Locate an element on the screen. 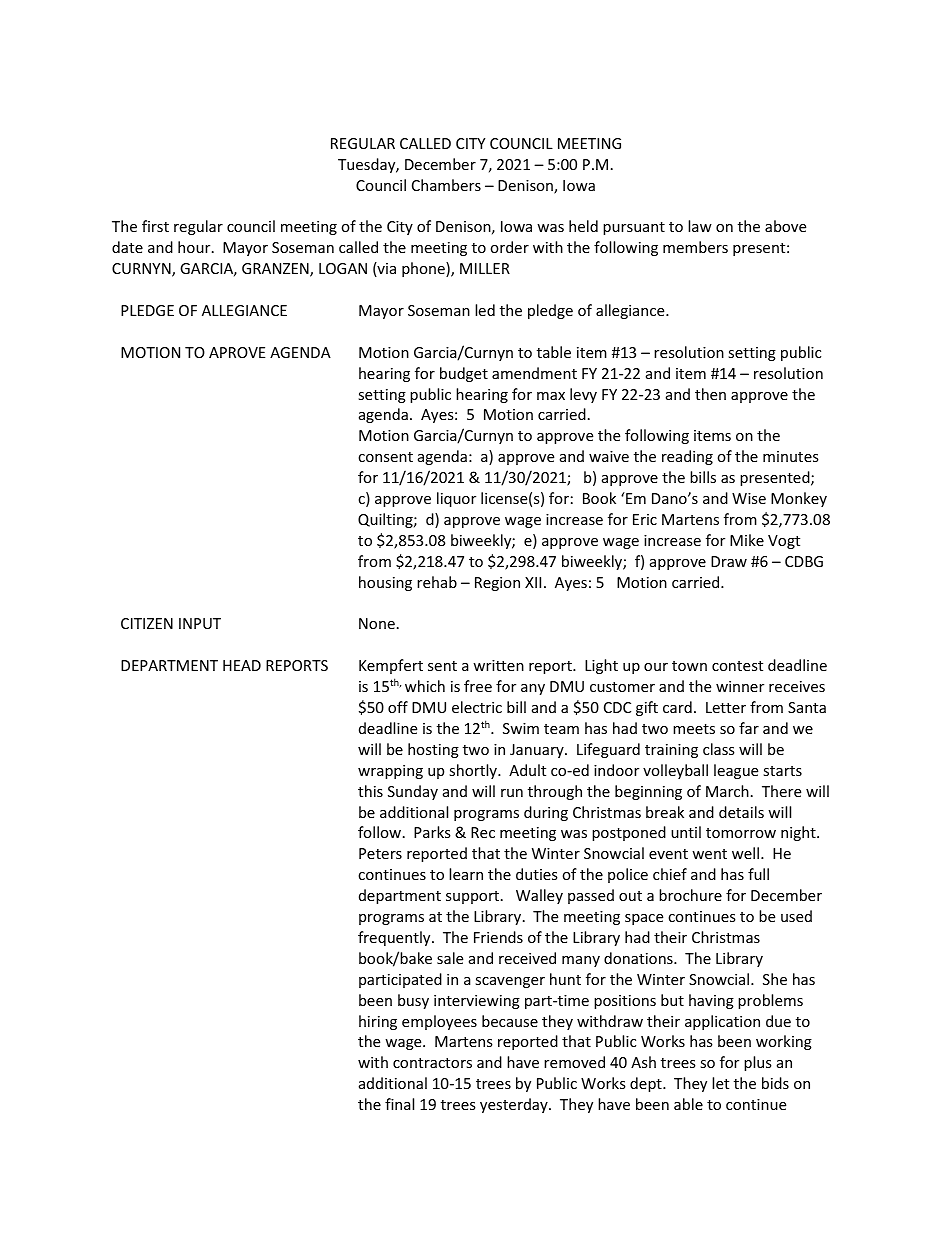 This screenshot has height=1233, width=952. contractors is located at coordinates (432, 1063).
